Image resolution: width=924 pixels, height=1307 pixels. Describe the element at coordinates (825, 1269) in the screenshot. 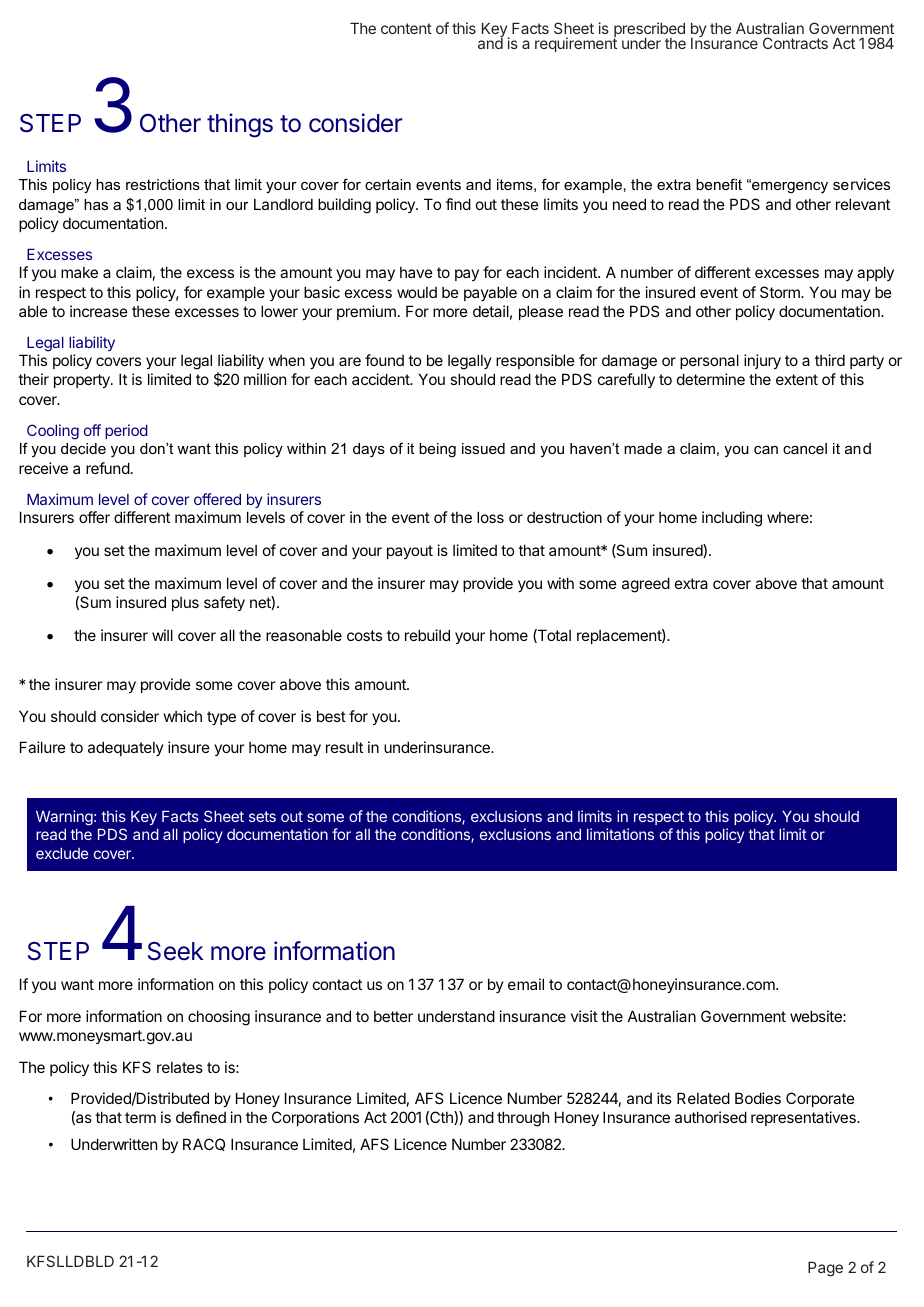

I see `Page` at that location.
